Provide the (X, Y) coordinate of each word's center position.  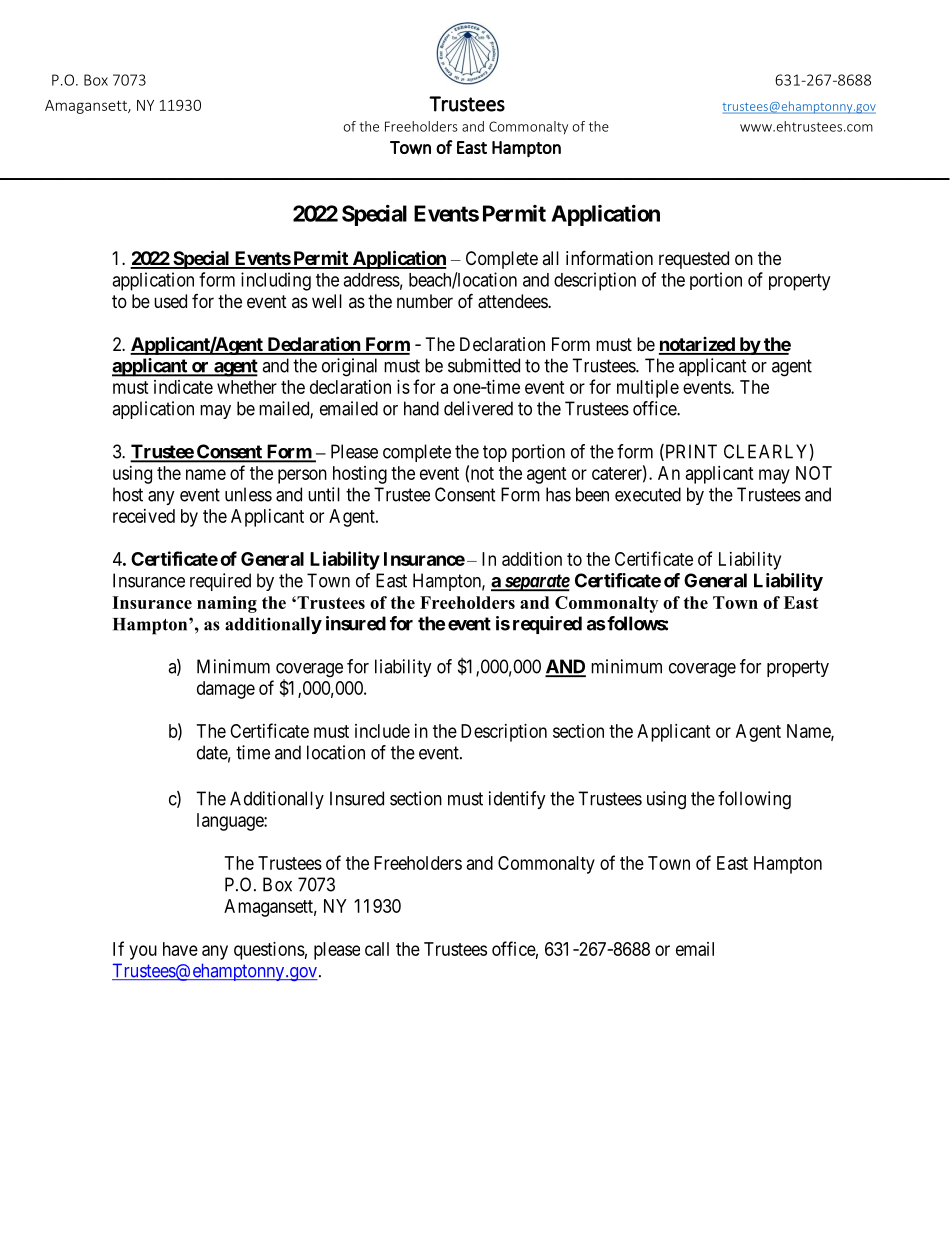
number (425, 301)
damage (226, 690)
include (382, 731)
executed (648, 494)
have (180, 949)
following (754, 800)
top (495, 453)
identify (517, 800)
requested (694, 260)
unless (248, 494)
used (170, 301)
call (377, 949)
